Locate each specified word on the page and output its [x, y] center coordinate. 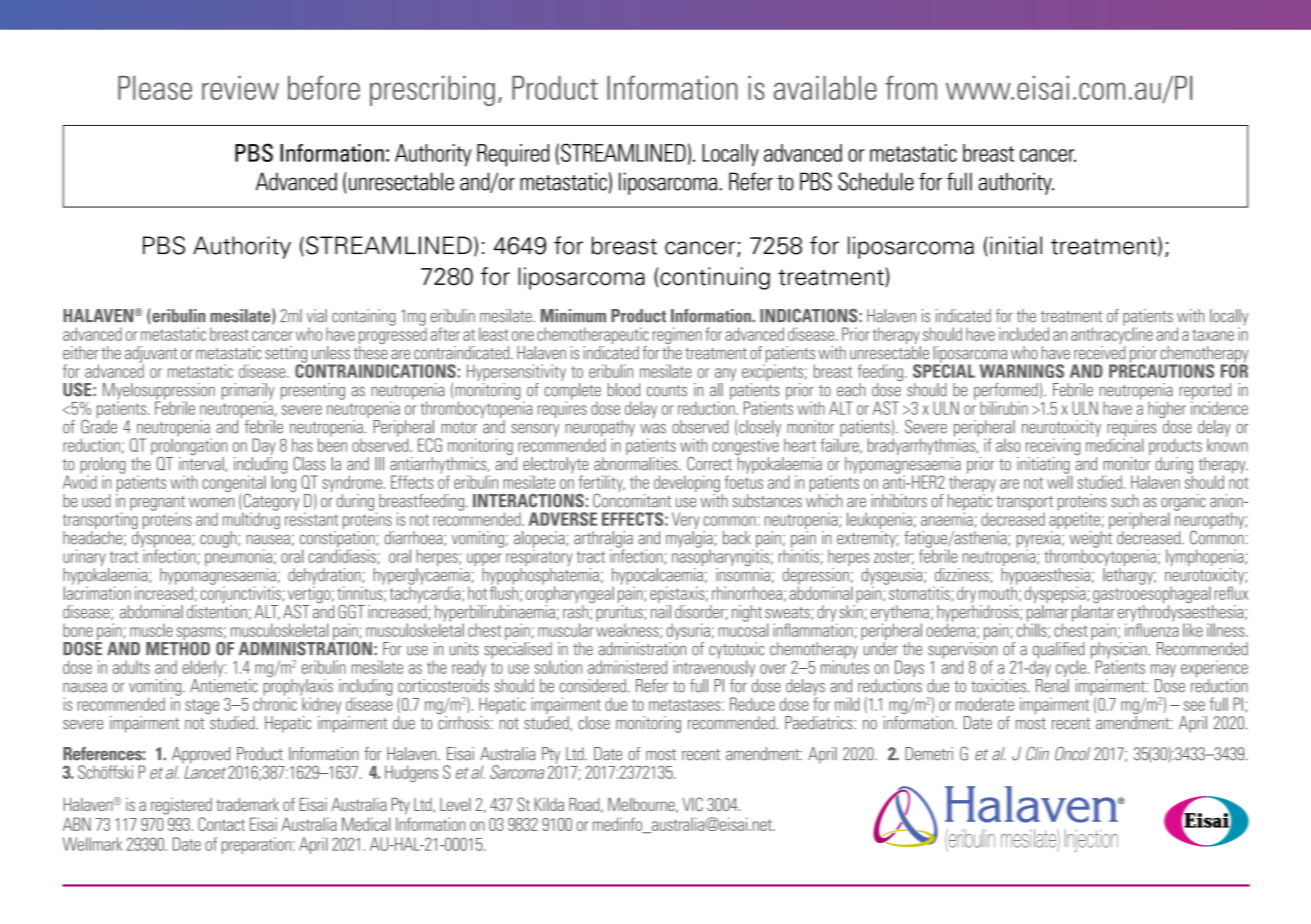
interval [202, 464]
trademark [247, 804]
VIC [692, 804]
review [240, 88]
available [825, 88]
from [911, 87]
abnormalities [637, 464]
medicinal [1114, 444]
